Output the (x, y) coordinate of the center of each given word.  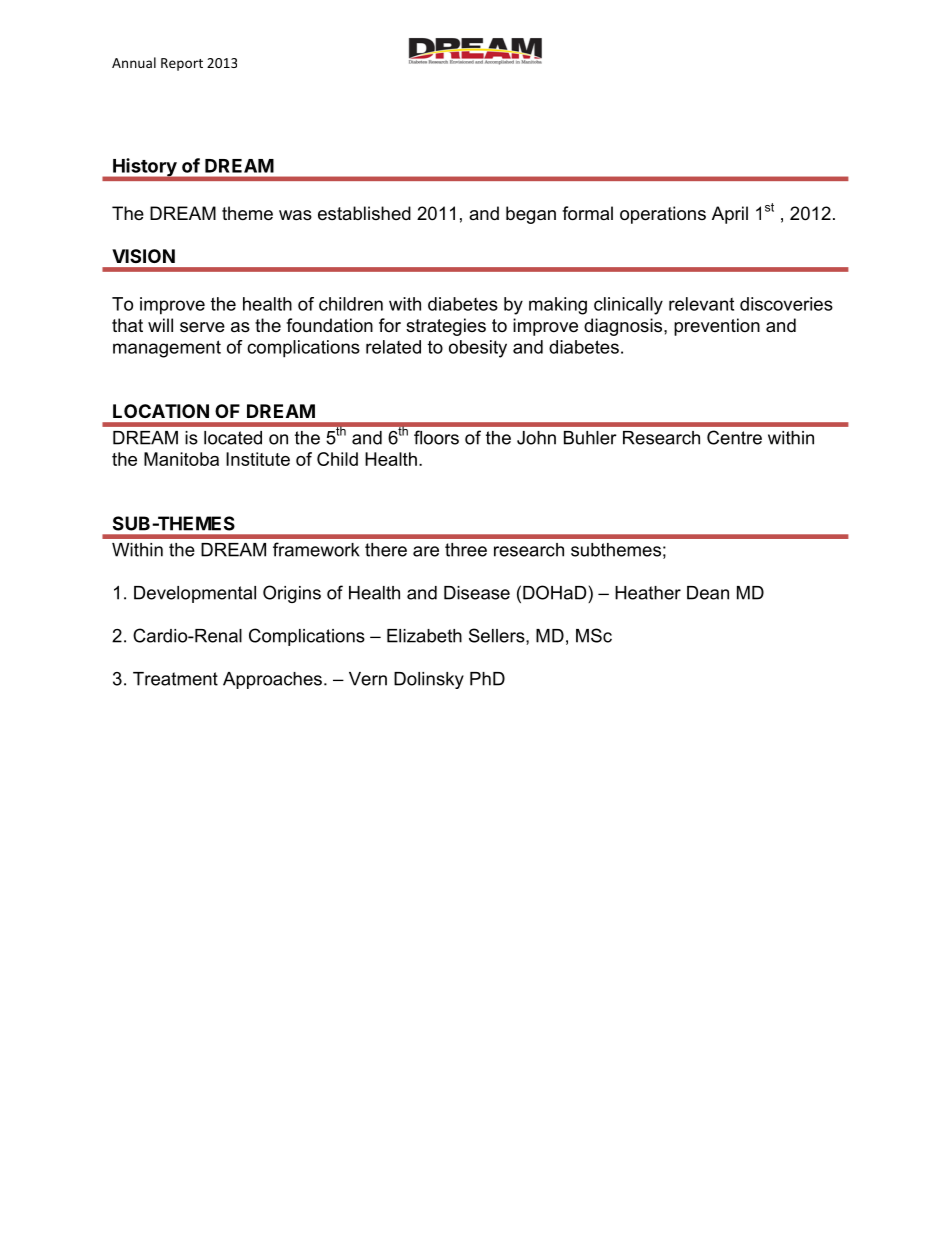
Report (182, 64)
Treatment (175, 679)
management (167, 349)
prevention (717, 327)
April (730, 215)
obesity (478, 349)
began (531, 215)
